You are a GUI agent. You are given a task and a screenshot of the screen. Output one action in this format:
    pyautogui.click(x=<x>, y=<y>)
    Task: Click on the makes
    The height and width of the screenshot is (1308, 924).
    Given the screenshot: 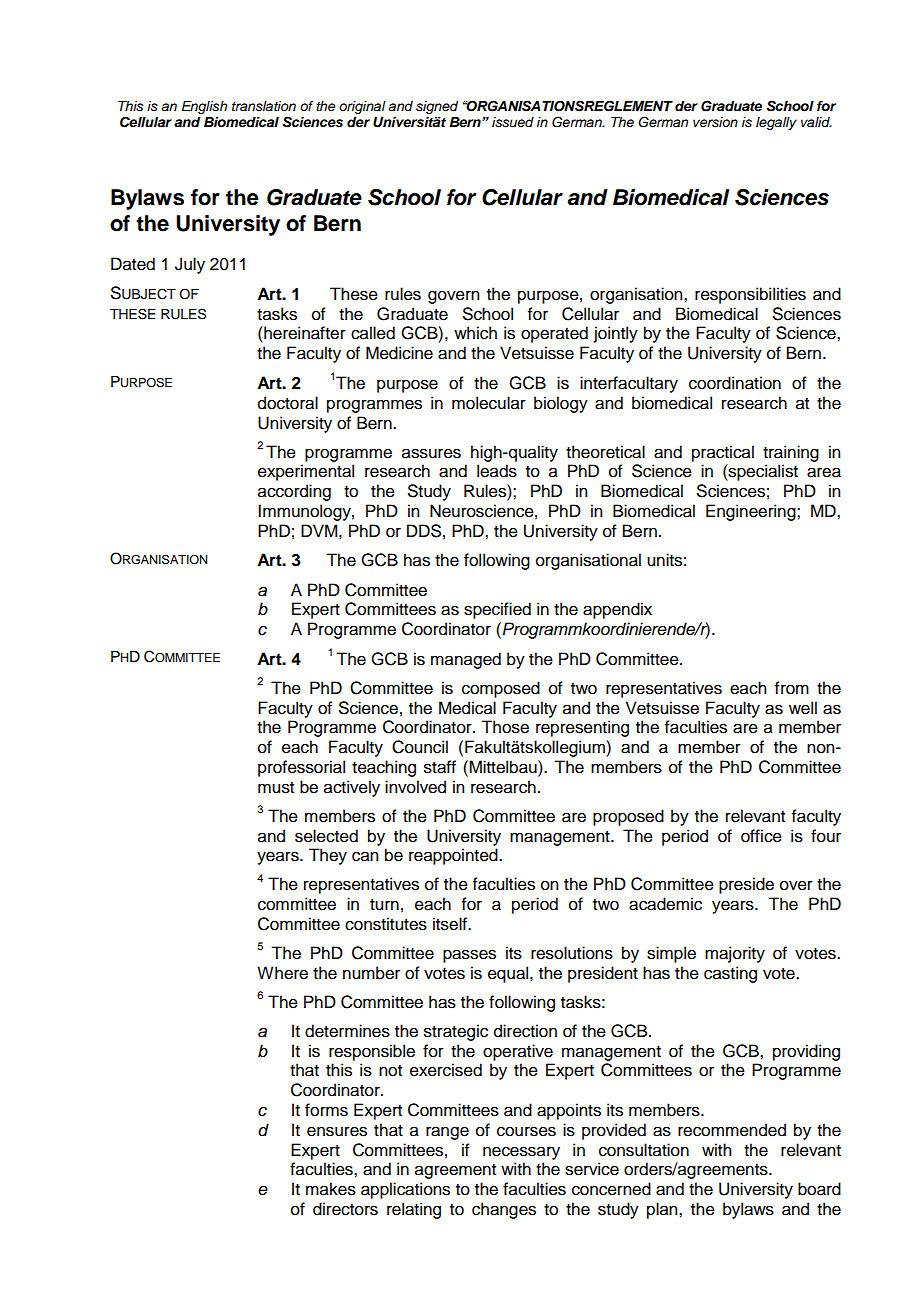 What is the action you would take?
    pyautogui.click(x=331, y=1189)
